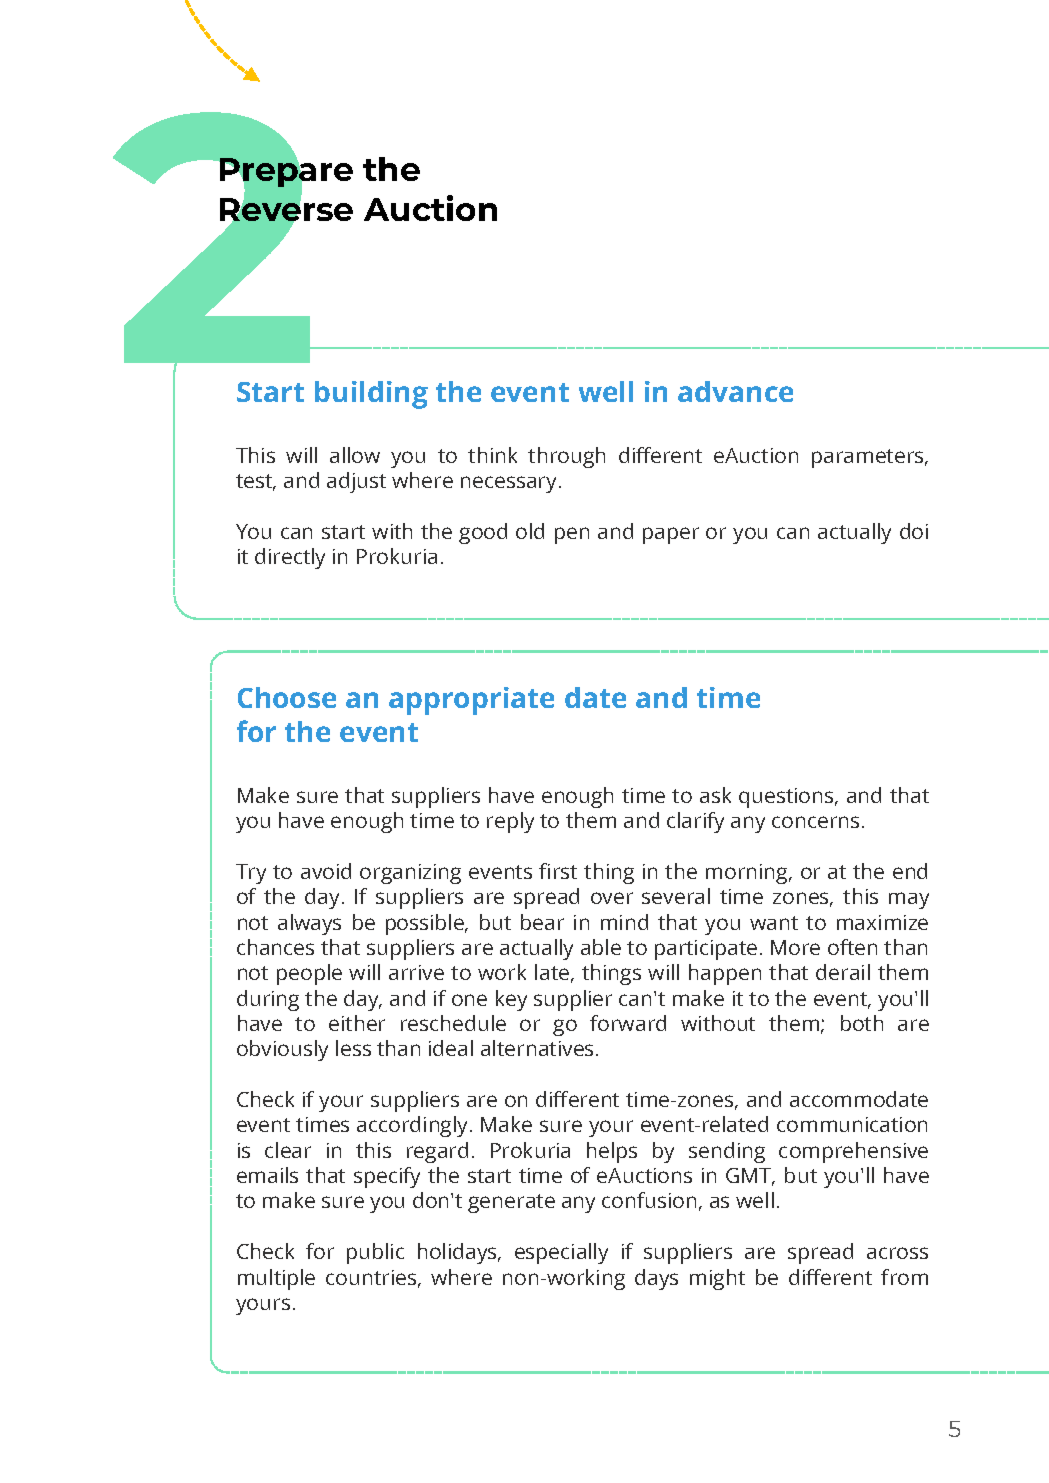  Describe the element at coordinates (542, 922) in the image. I see `bear` at that location.
